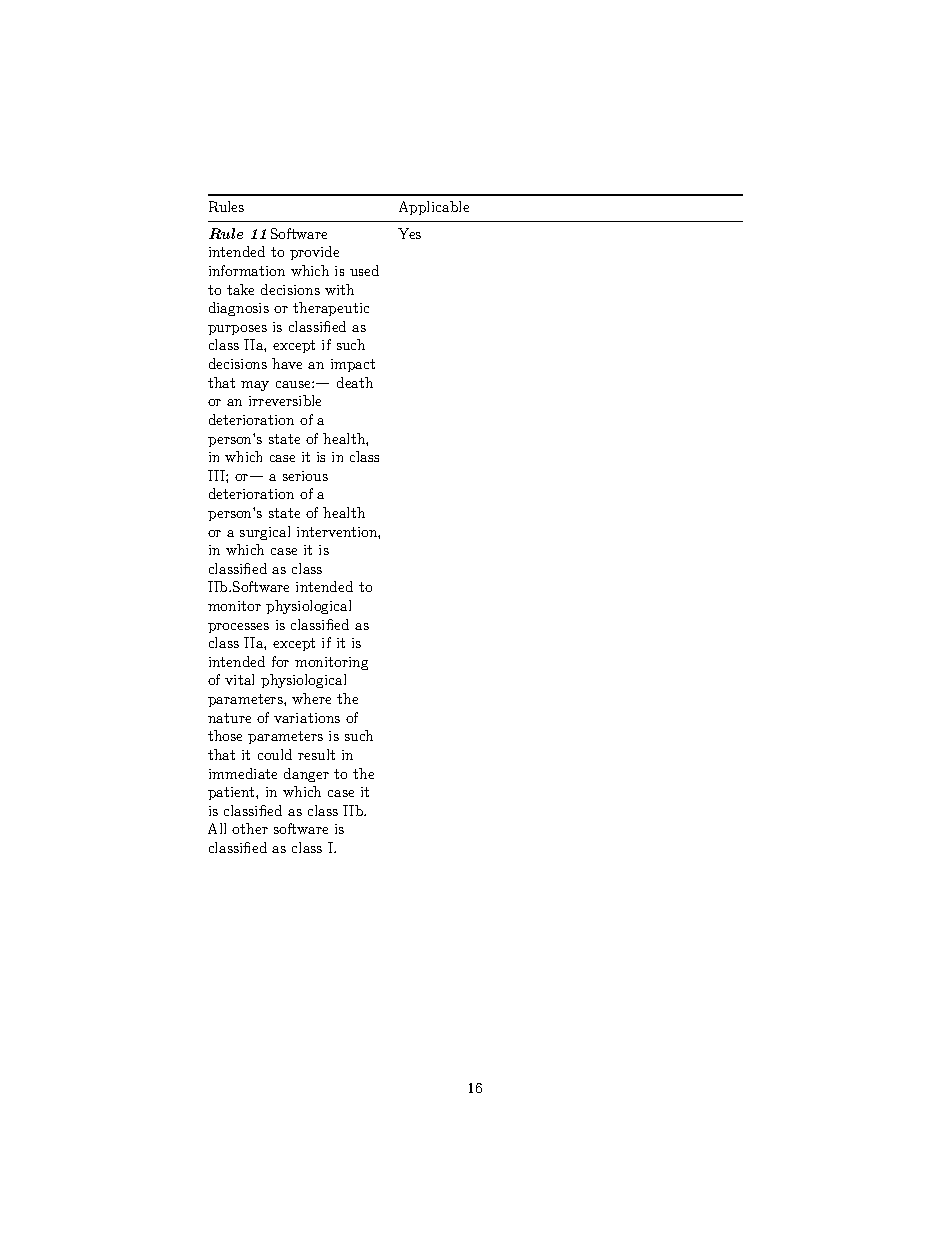 This screenshot has width=952, height=1233. Describe the element at coordinates (314, 253) in the screenshot. I see `provide` at that location.
